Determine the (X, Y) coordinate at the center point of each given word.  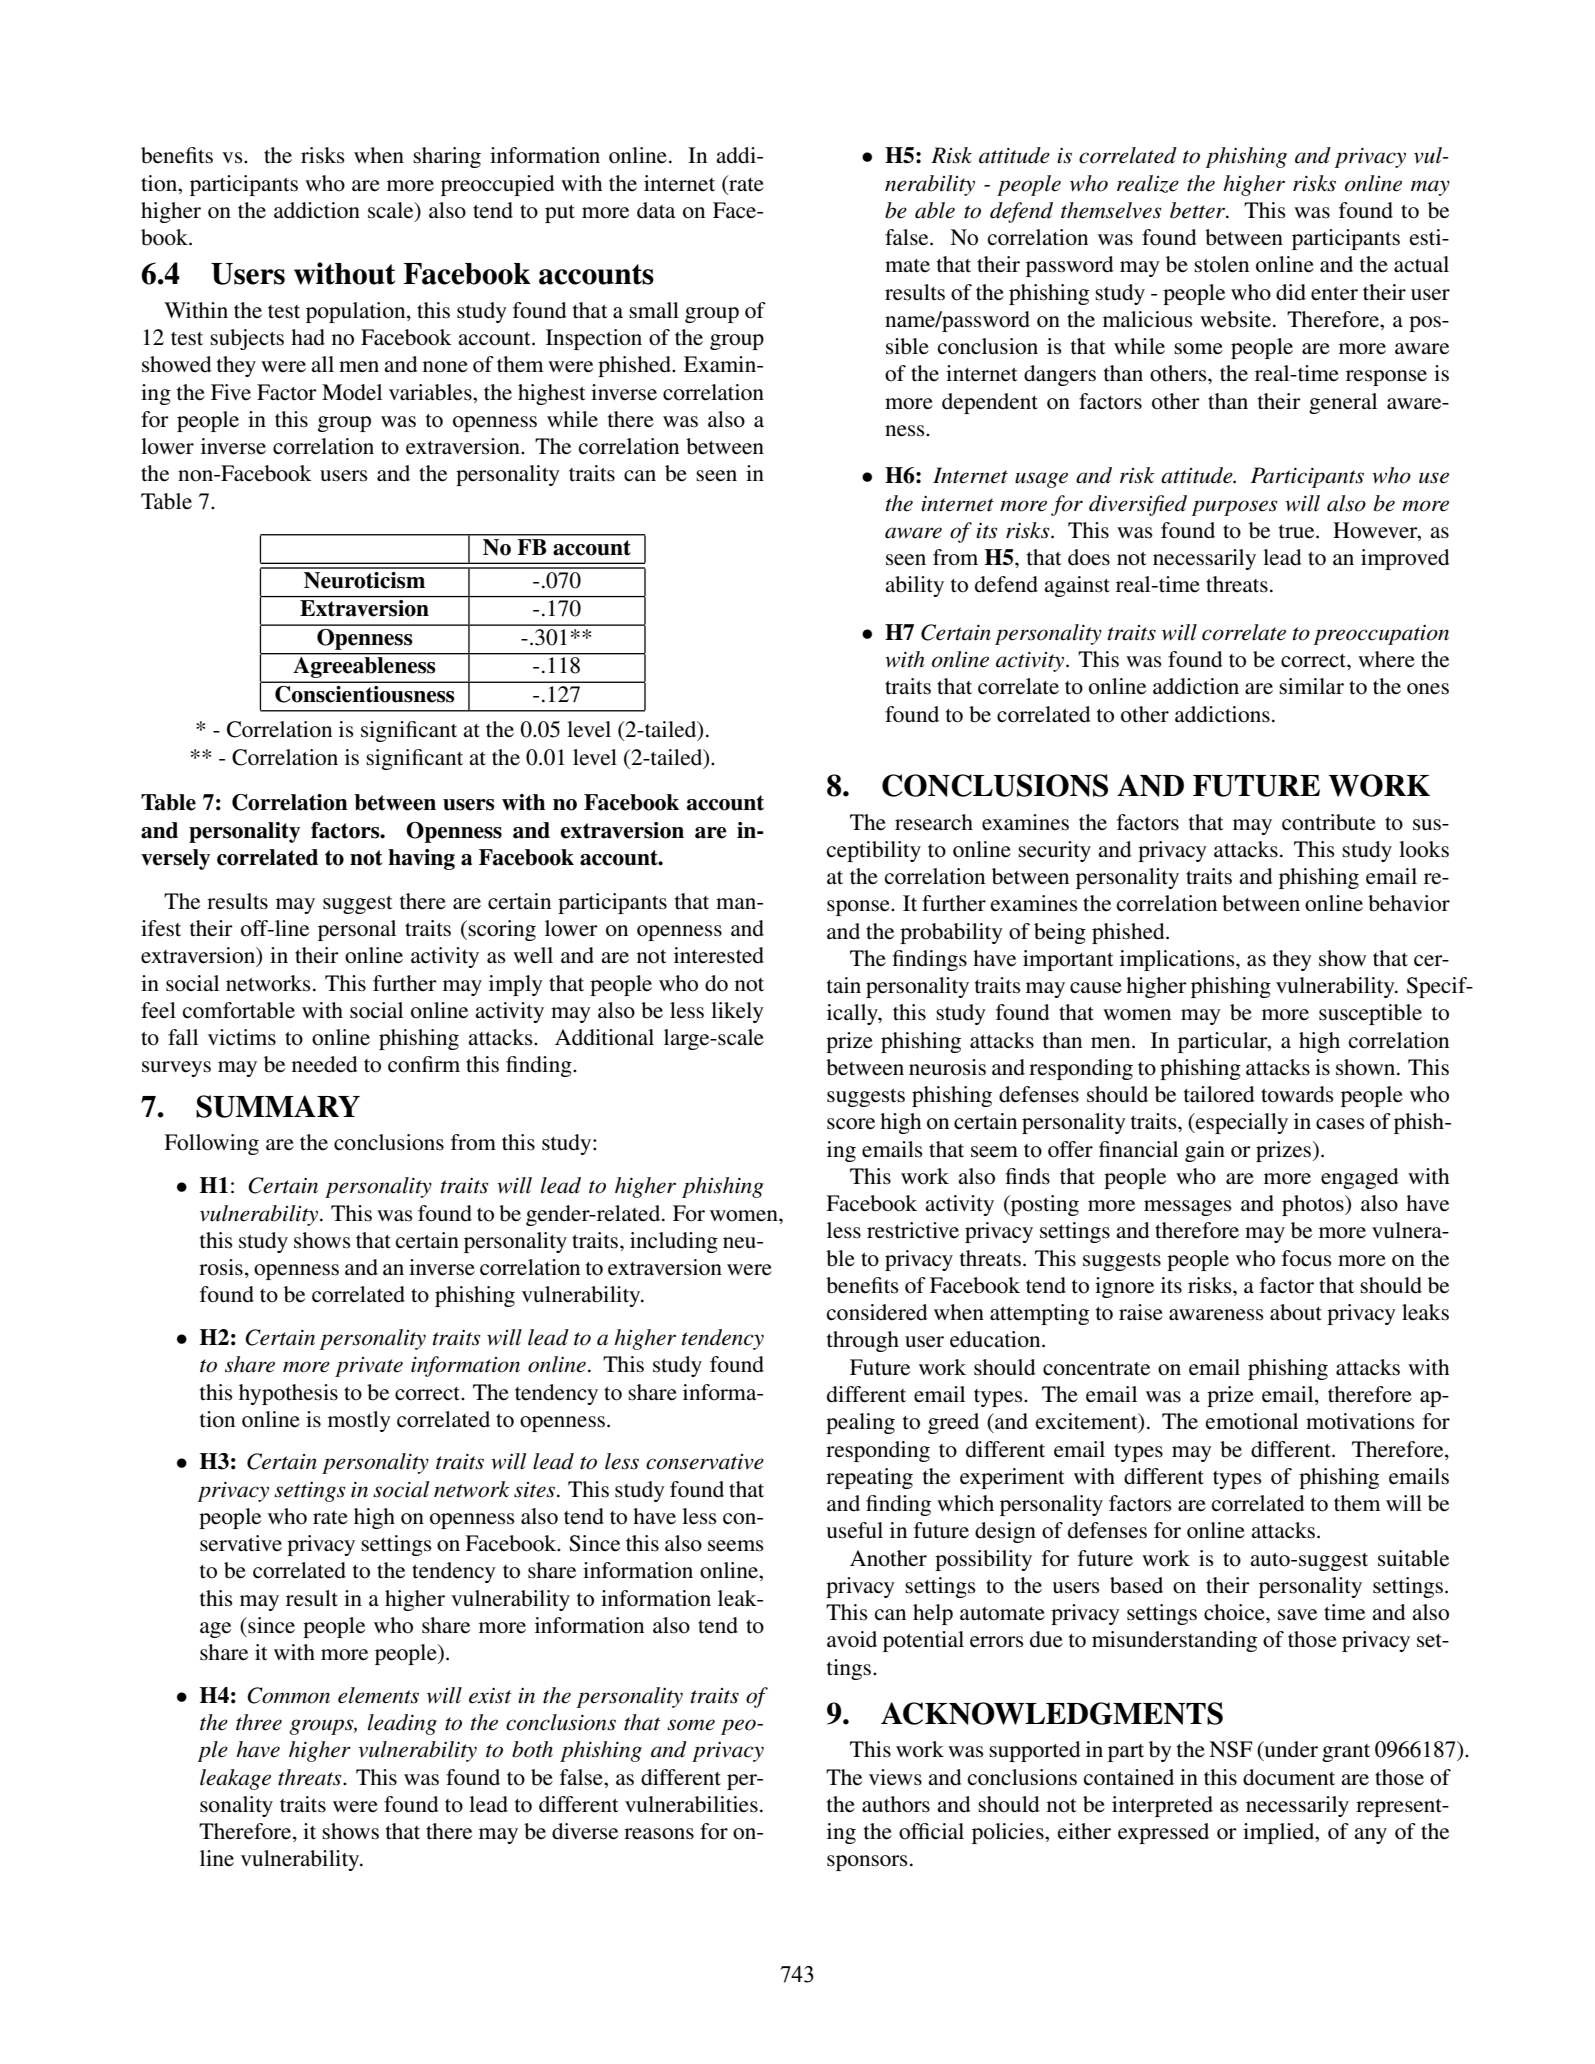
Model (352, 392)
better (1198, 210)
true (1298, 532)
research (934, 822)
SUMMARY (278, 1106)
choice (1235, 1612)
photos (1314, 1205)
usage (1041, 480)
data (656, 210)
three (259, 1722)
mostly (359, 1421)
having (421, 859)
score (851, 1124)
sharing (447, 157)
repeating (869, 1478)
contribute (1329, 822)
